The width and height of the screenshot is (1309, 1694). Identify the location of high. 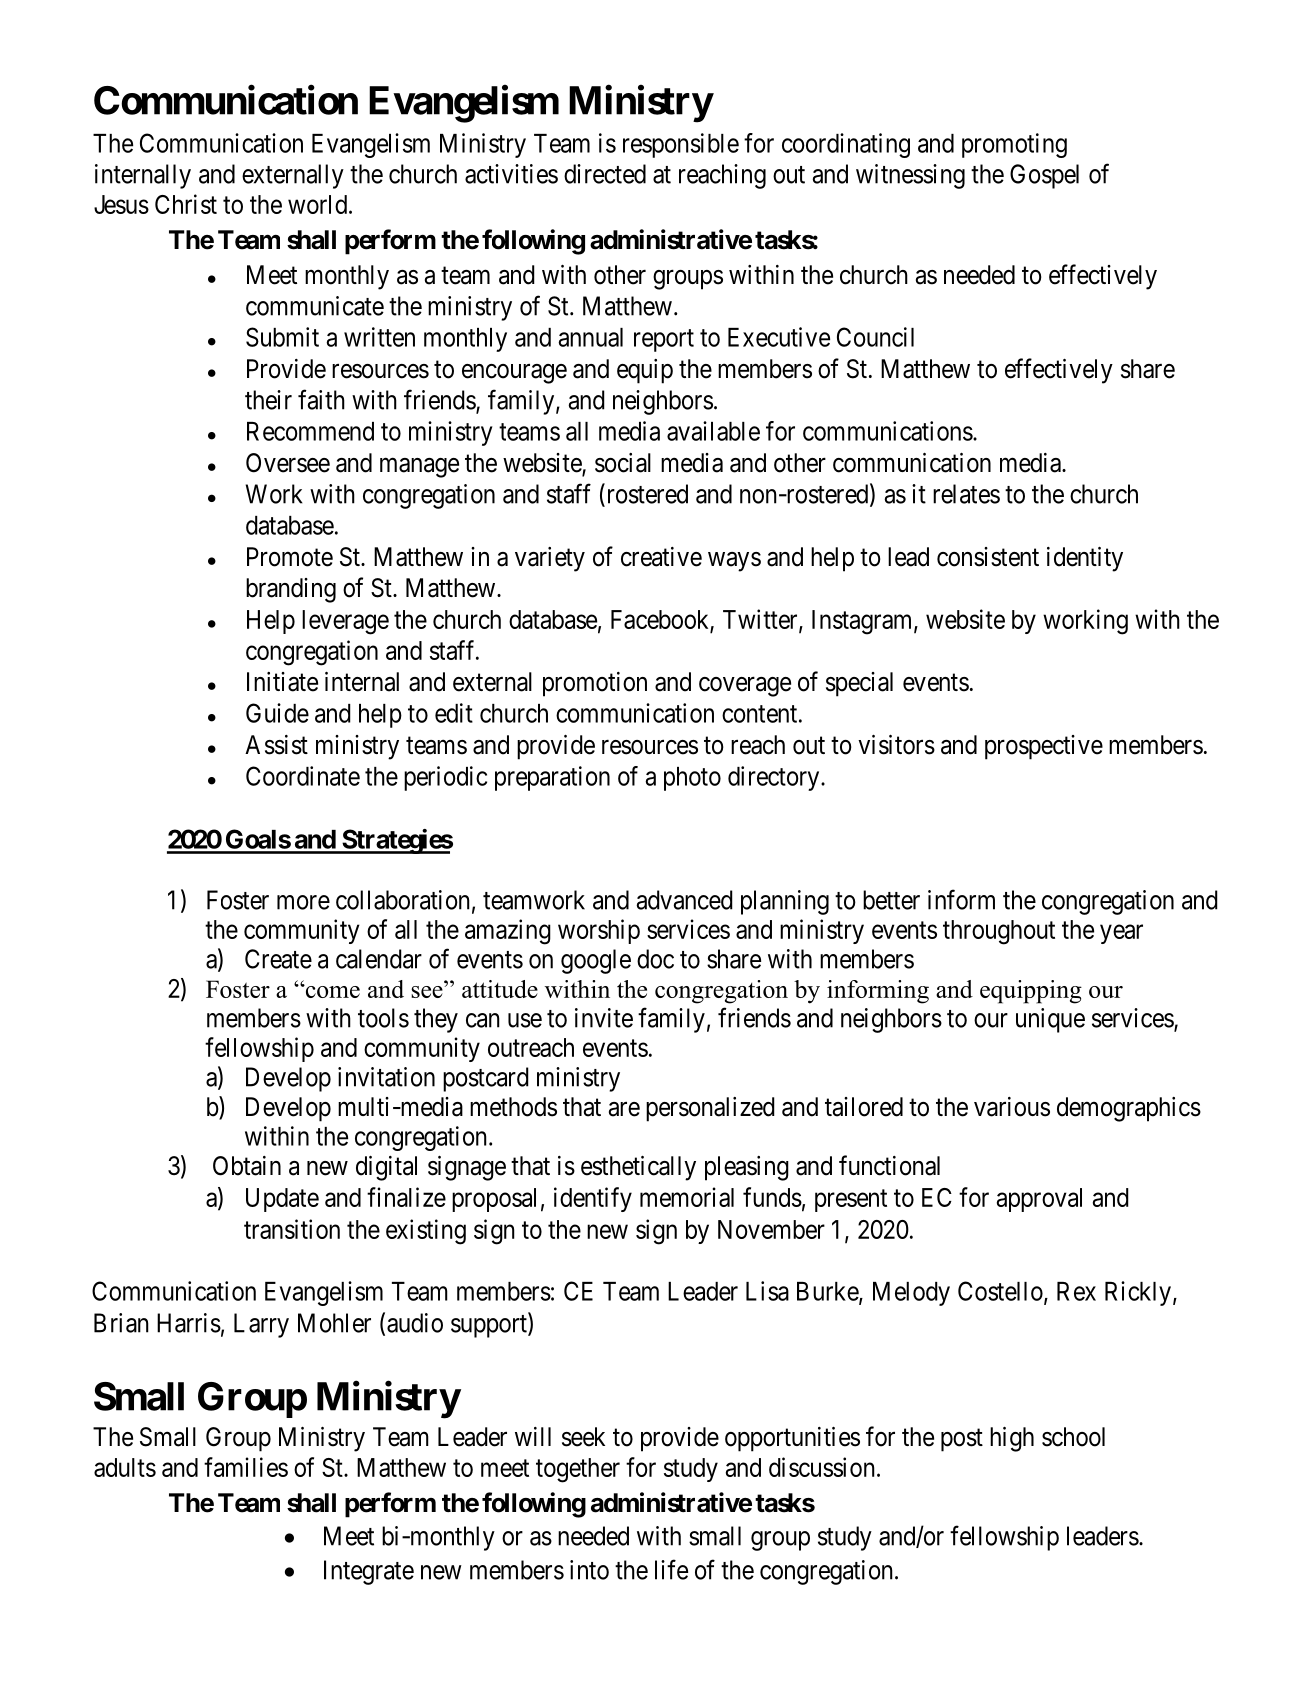
(1012, 1439).
